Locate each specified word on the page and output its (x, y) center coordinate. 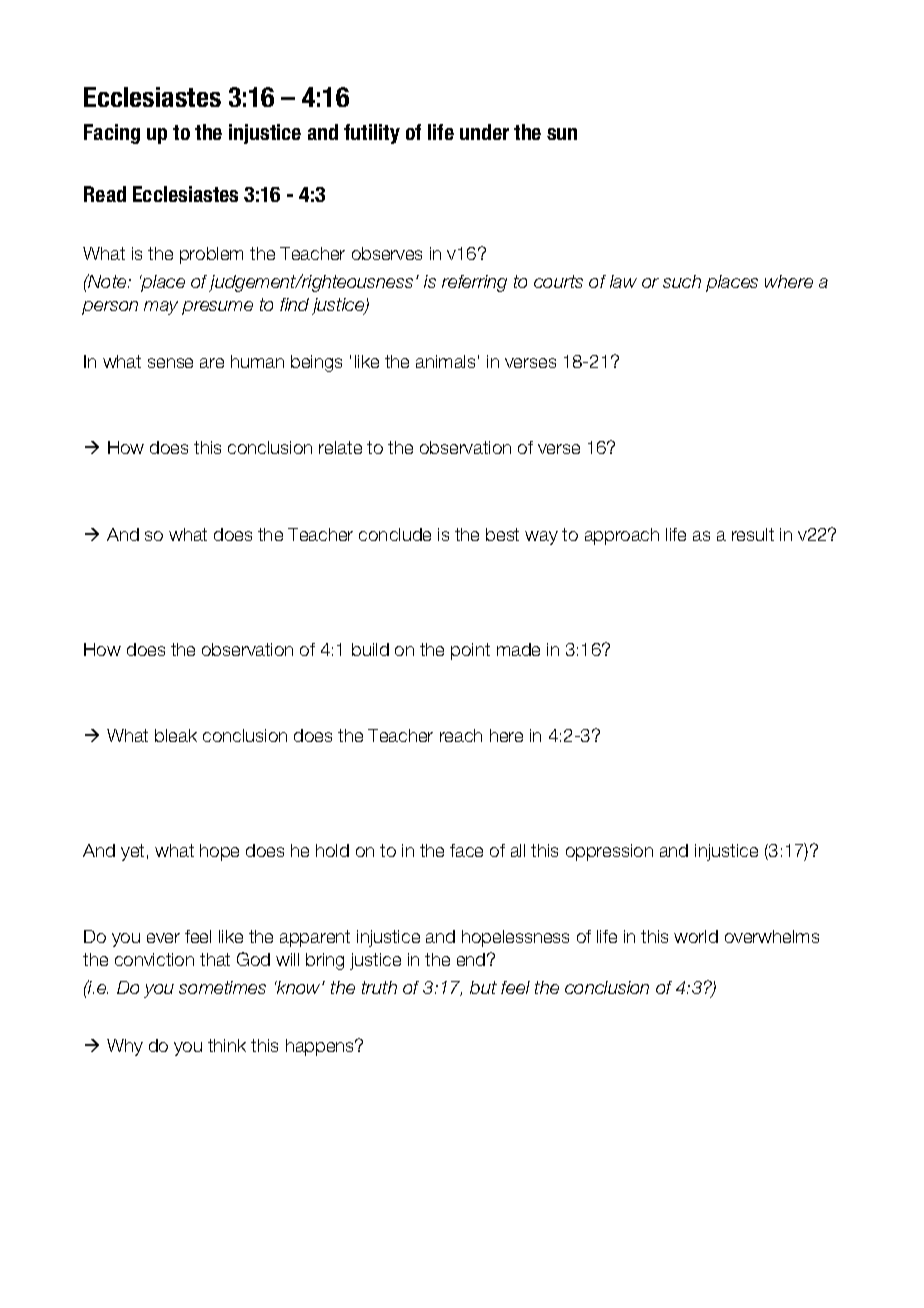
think (227, 1045)
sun (562, 134)
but (483, 987)
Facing (112, 134)
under (484, 132)
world (696, 936)
